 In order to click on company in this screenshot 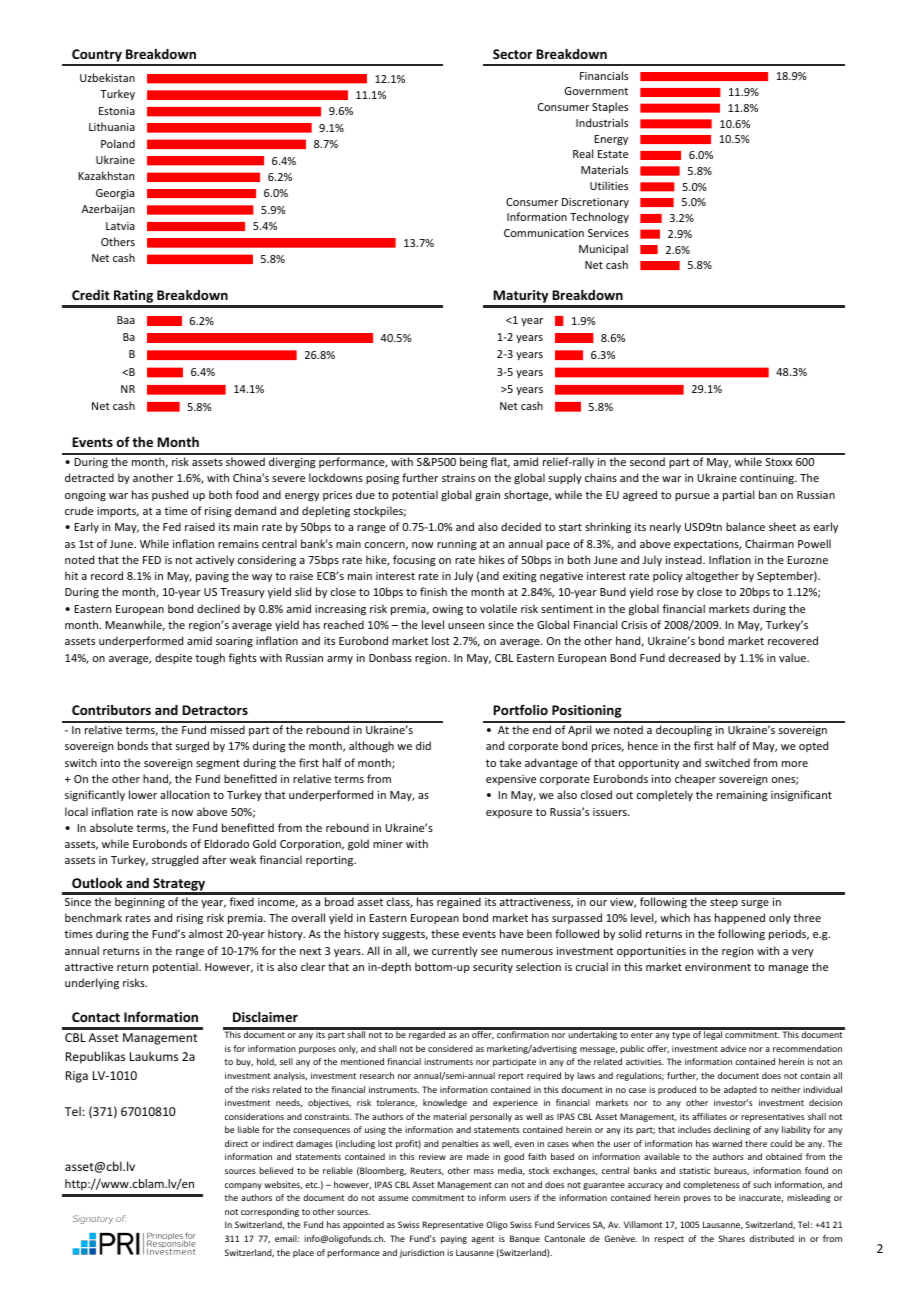, I will do `click(243, 1186)`.
